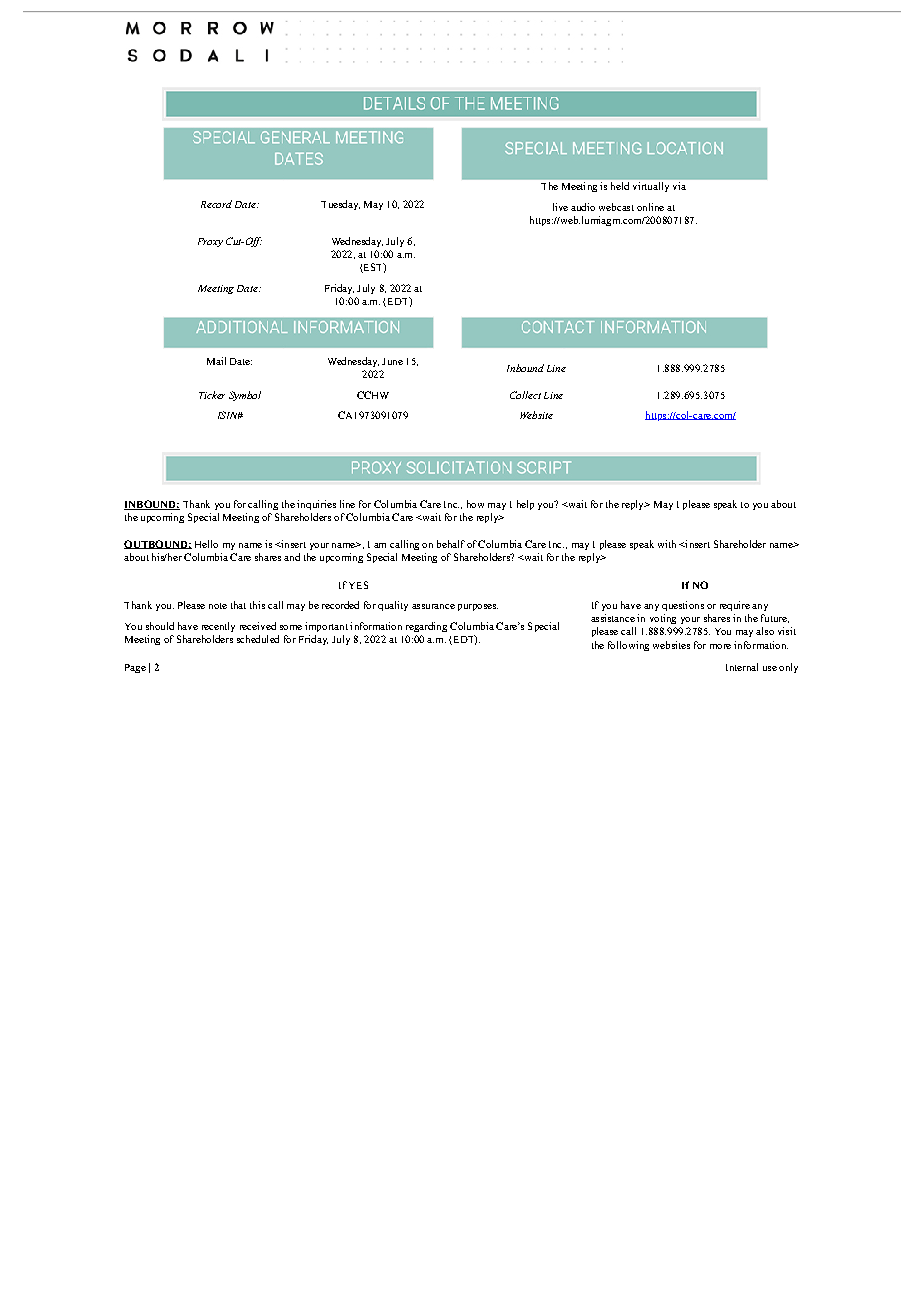  Describe the element at coordinates (616, 207) in the screenshot. I see `webcast` at that location.
